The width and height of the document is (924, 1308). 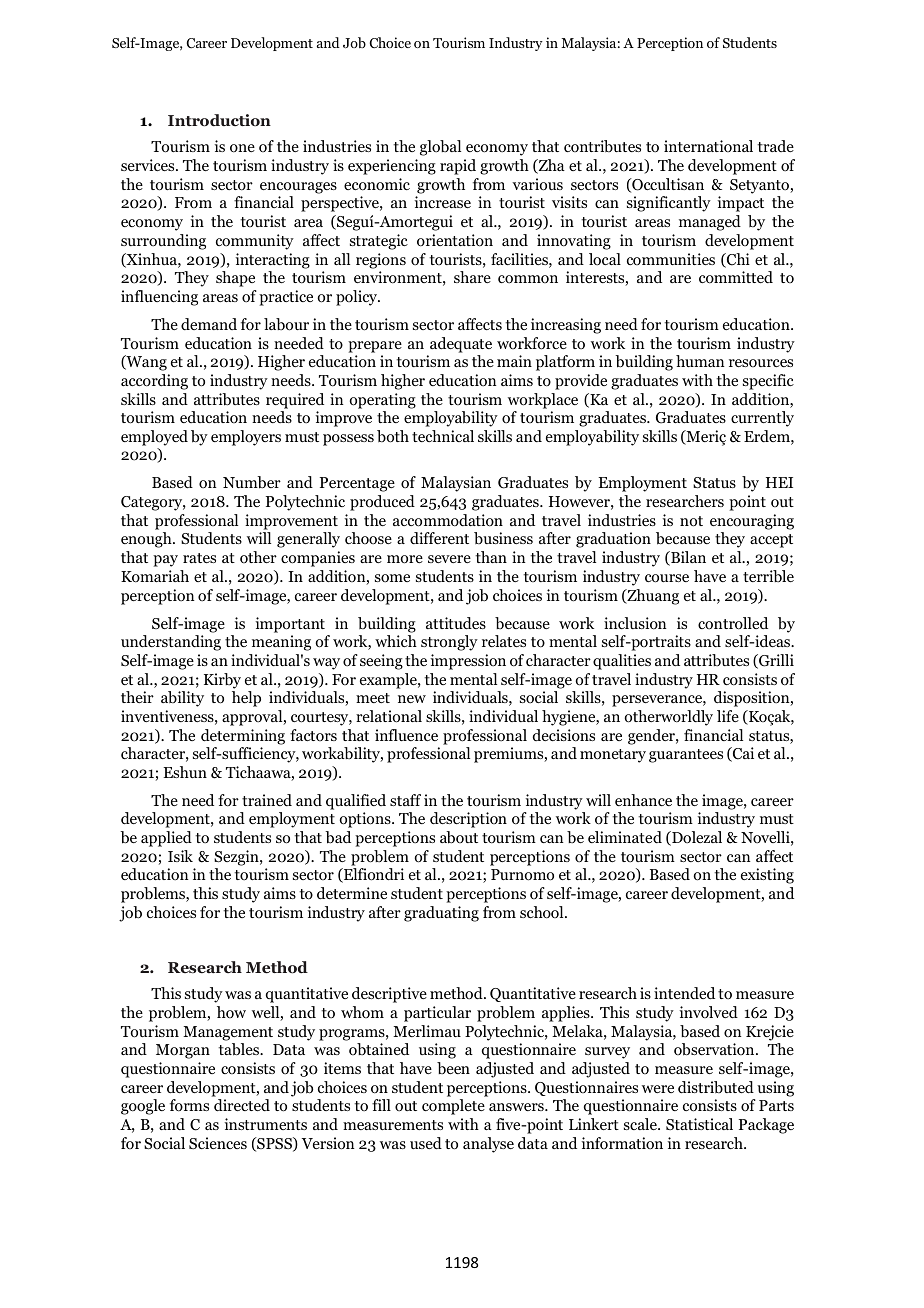 I want to click on global, so click(x=440, y=148).
